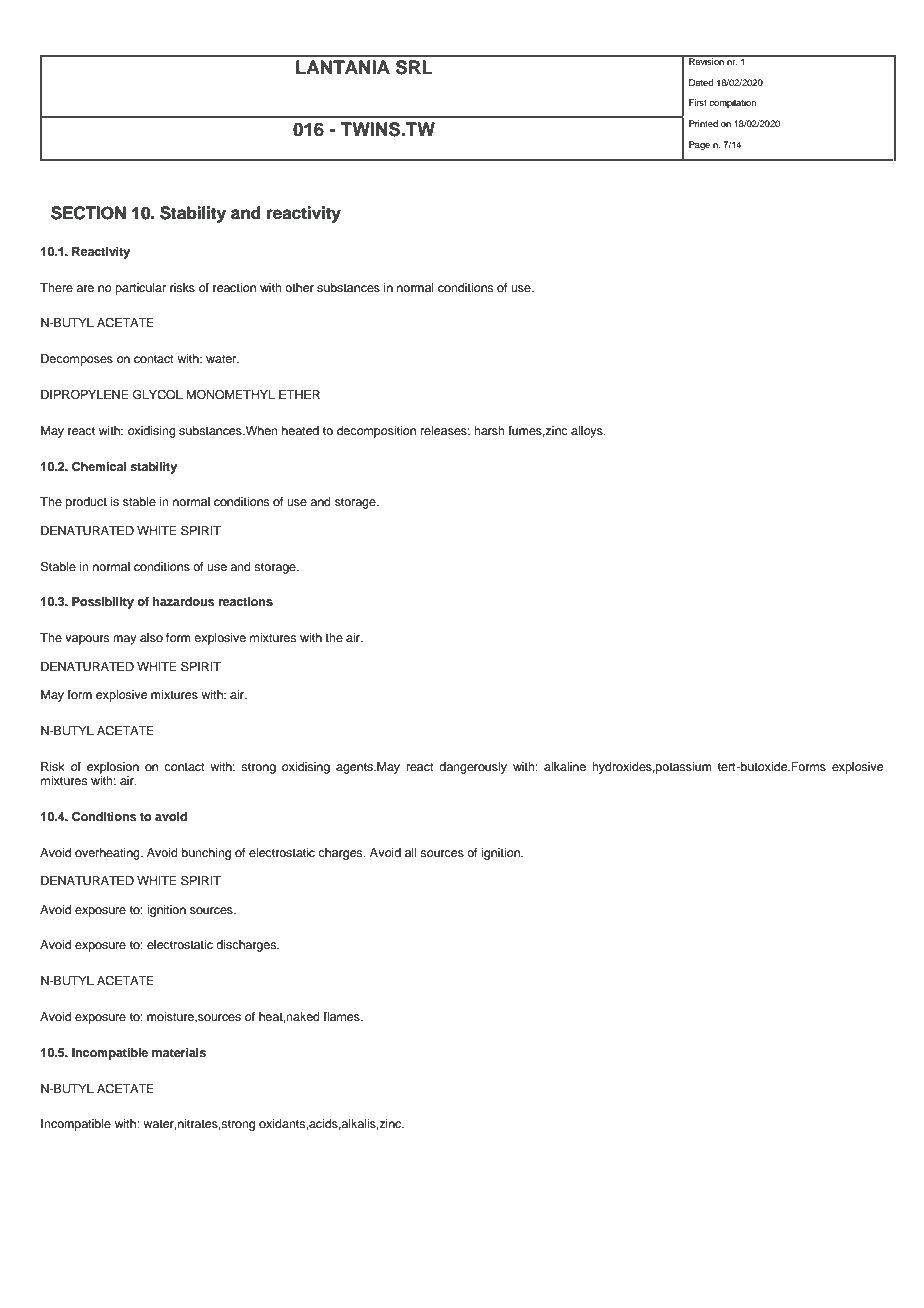 The height and width of the screenshot is (1308, 924). Describe the element at coordinates (565, 766) in the screenshot. I see `alkaline` at that location.
